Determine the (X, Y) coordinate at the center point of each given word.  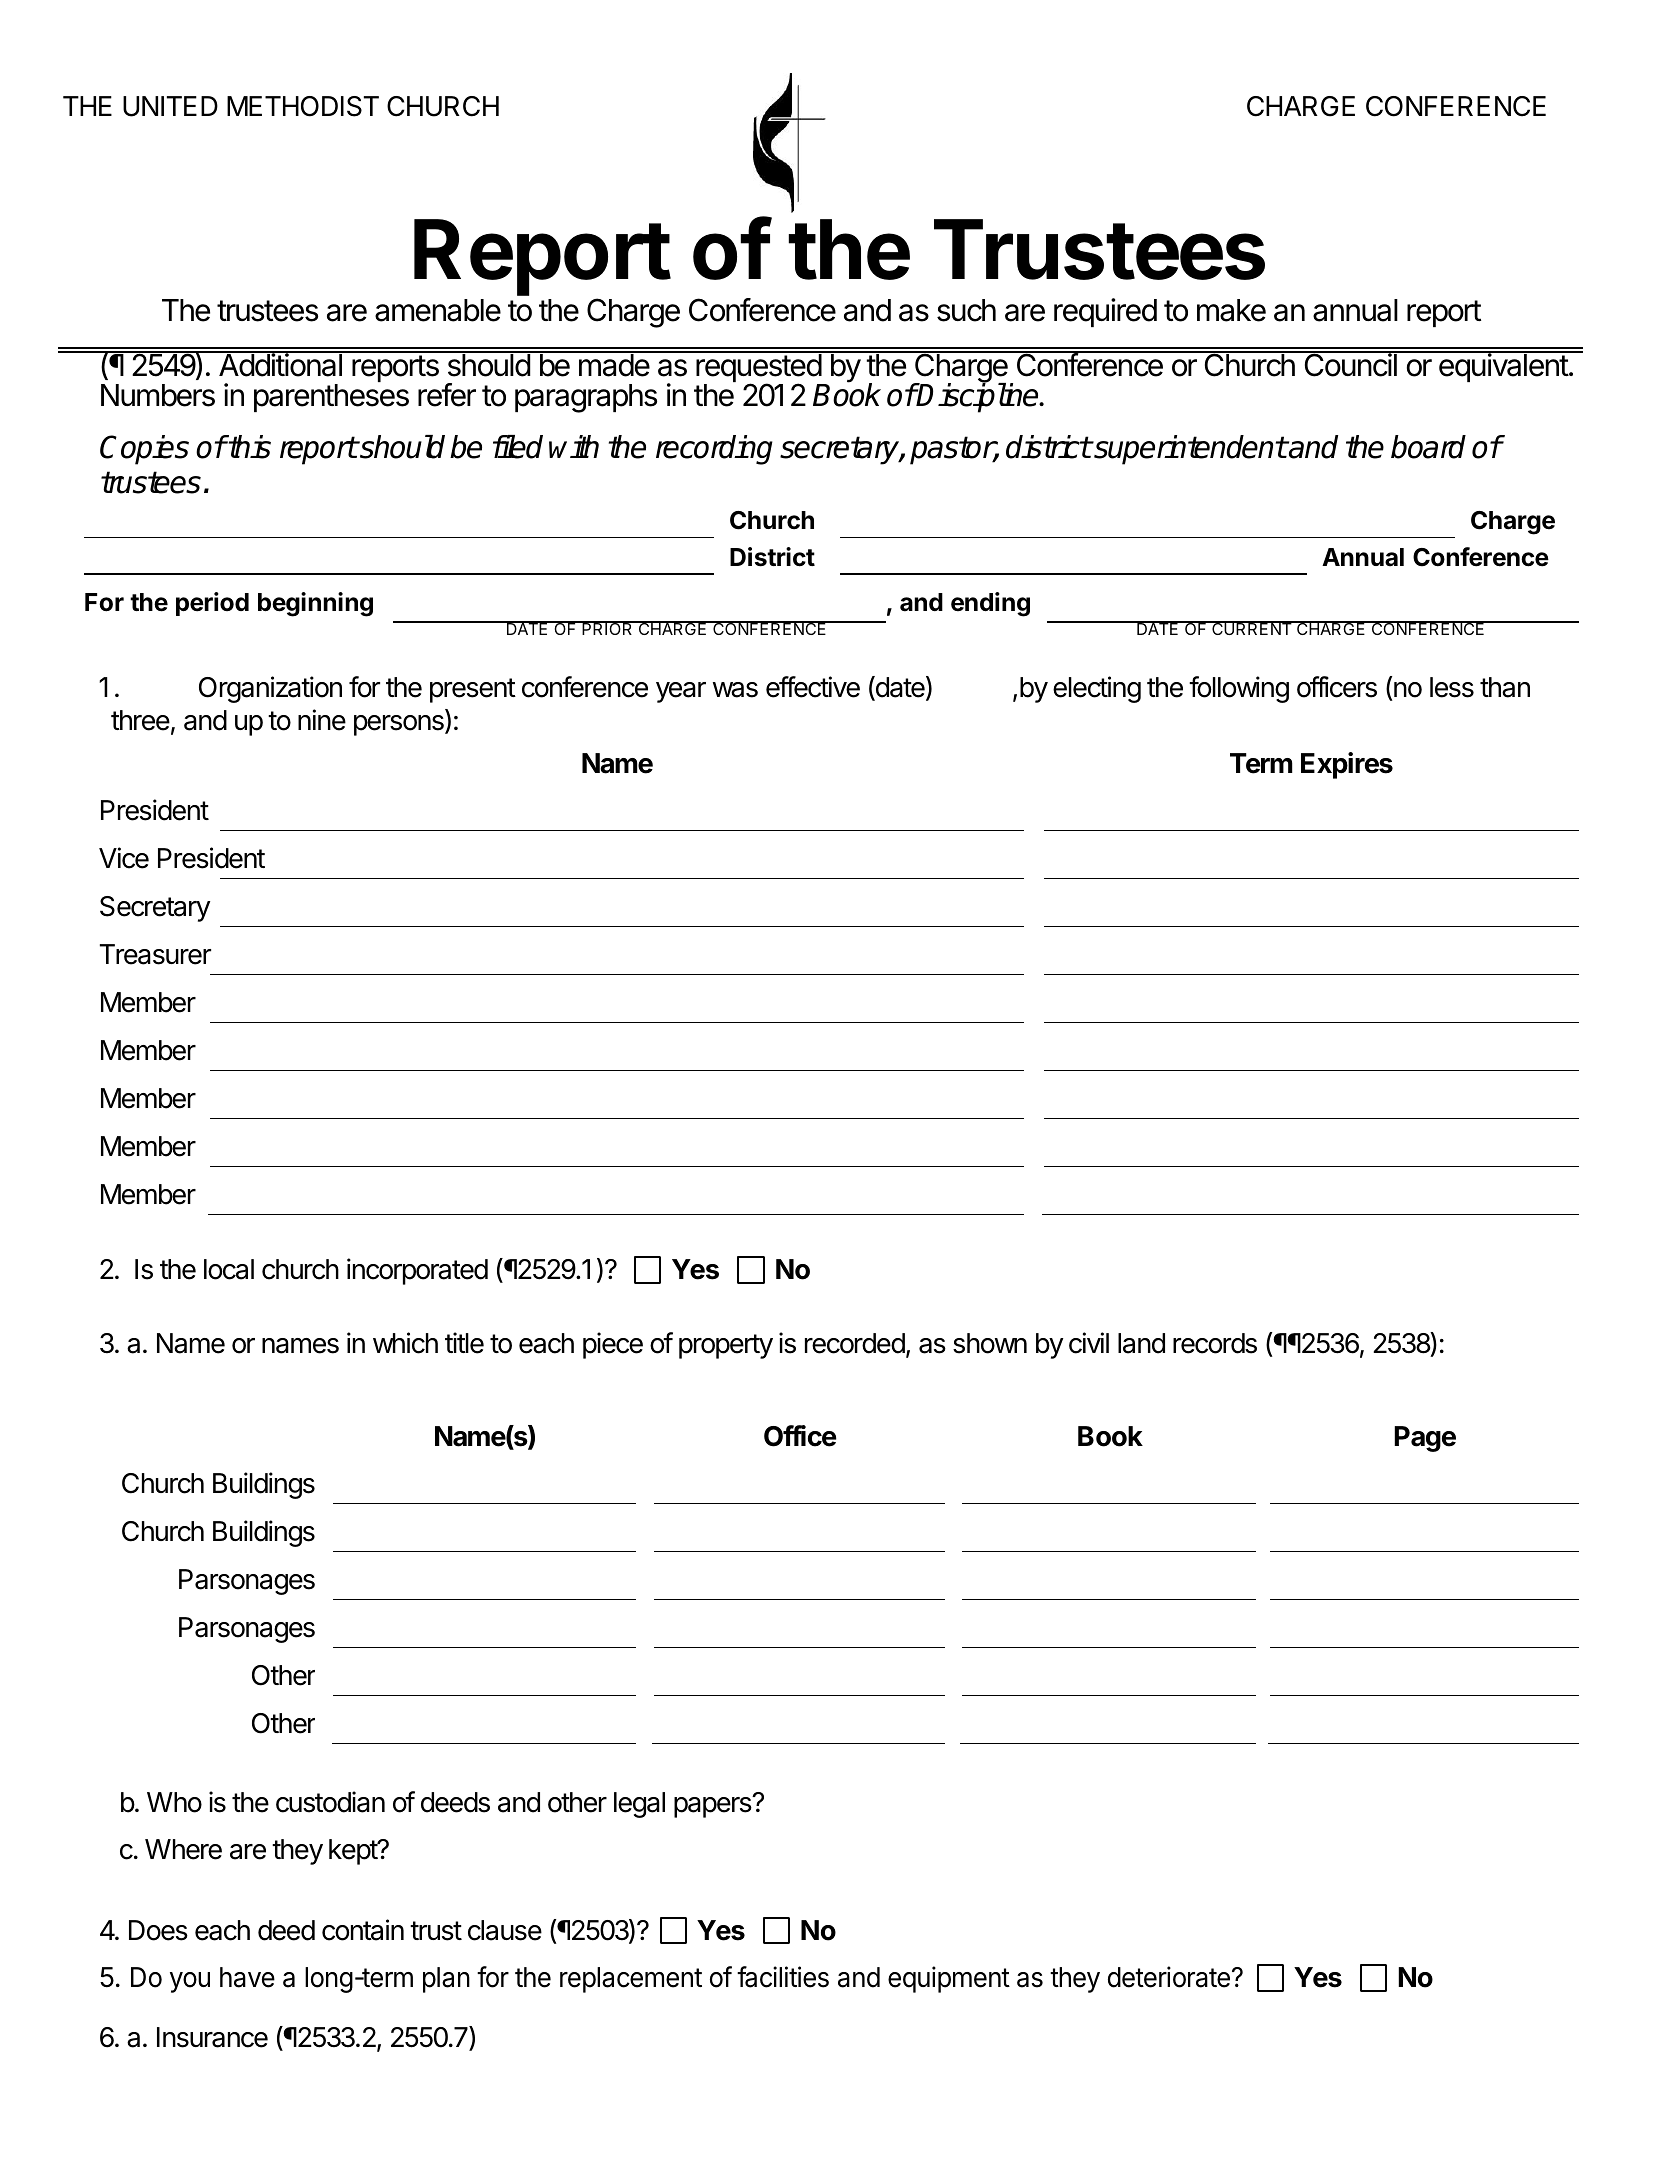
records (1215, 1343)
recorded (855, 1343)
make (1231, 310)
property (726, 1346)
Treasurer (155, 954)
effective (813, 687)
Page (1425, 1439)
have (247, 1977)
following (1239, 689)
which (405, 1343)
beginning (315, 604)
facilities (783, 1977)
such (966, 310)
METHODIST (303, 106)
